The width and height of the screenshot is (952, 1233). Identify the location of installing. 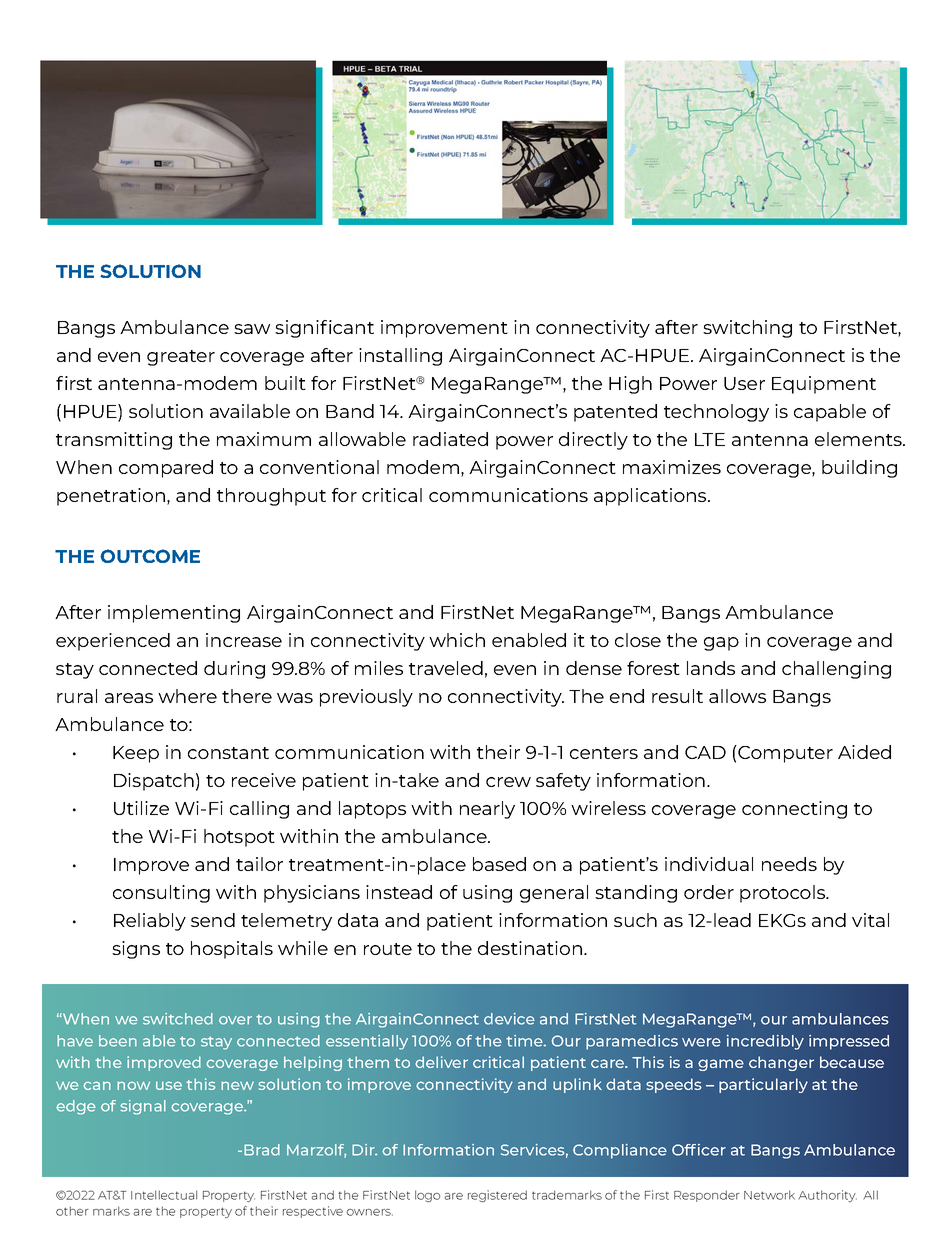
(400, 357).
